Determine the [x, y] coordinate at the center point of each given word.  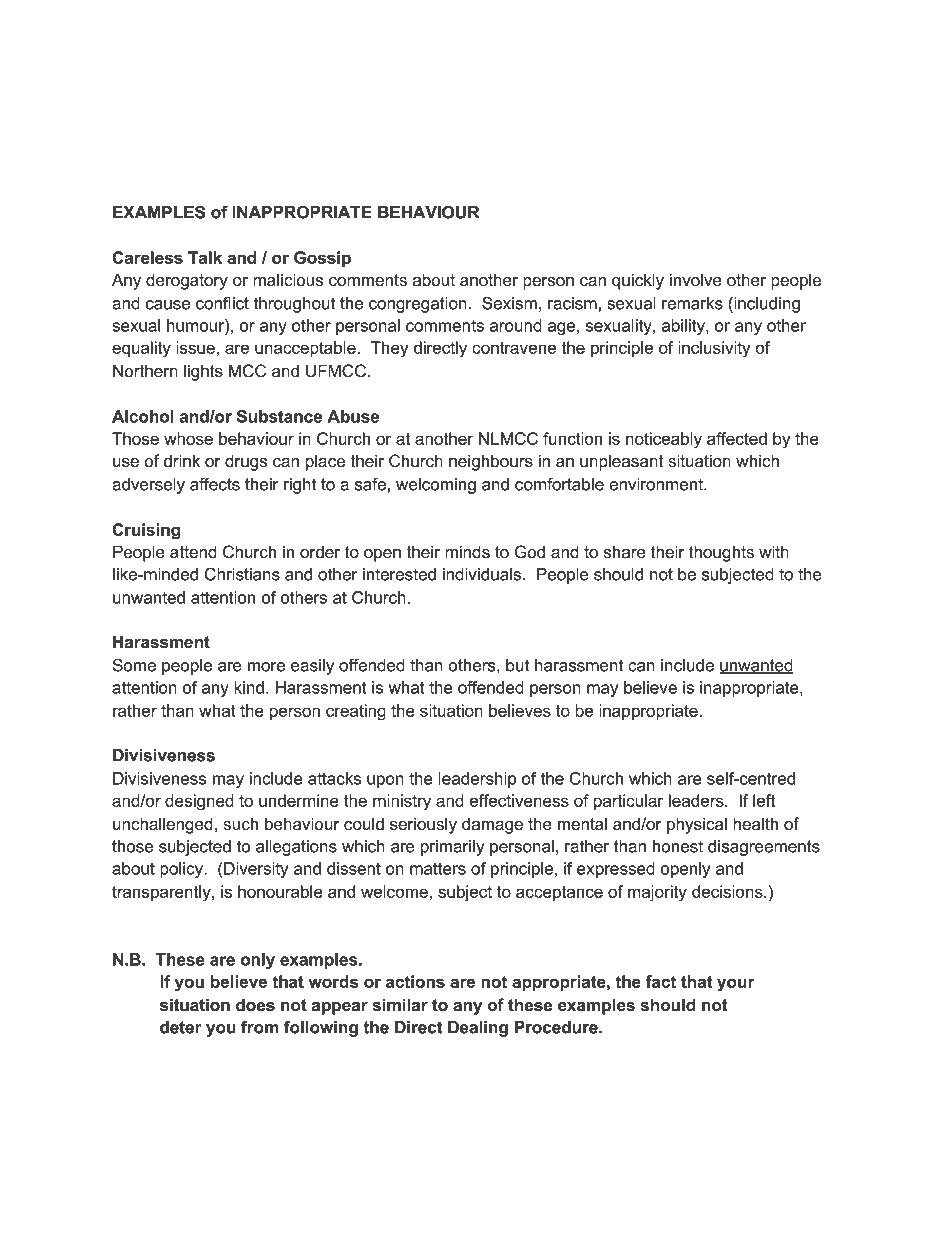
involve [696, 280]
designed [199, 802]
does [255, 1005]
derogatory [187, 281]
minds [467, 552]
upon [385, 781]
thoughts [721, 553]
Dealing [478, 1029]
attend [193, 552]
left [764, 800]
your [736, 985]
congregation [418, 305]
